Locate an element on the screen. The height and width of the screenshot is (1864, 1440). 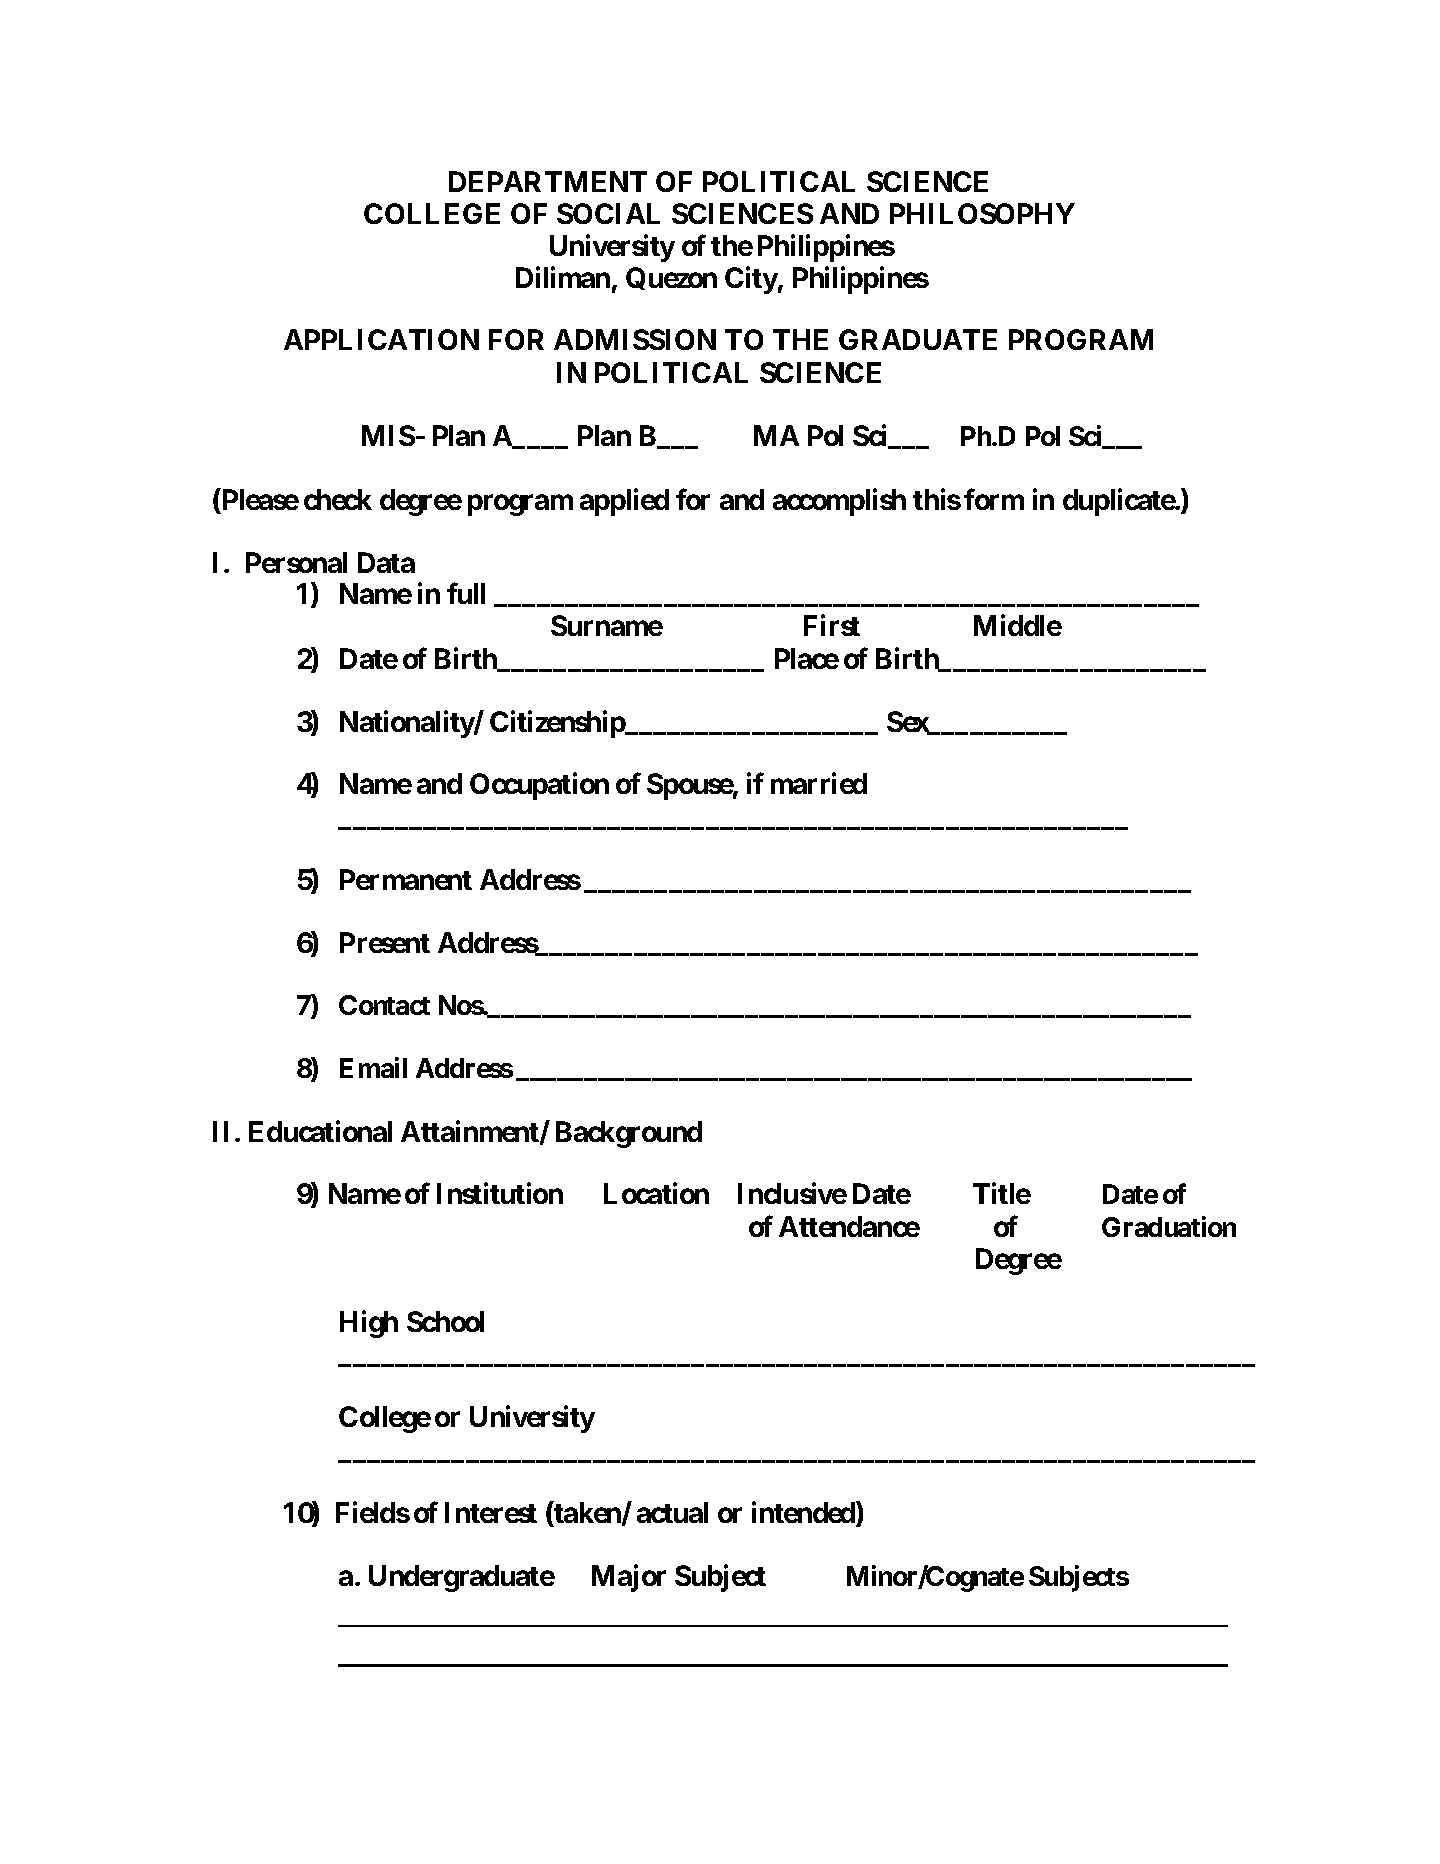
intended is located at coordinates (804, 1513).
